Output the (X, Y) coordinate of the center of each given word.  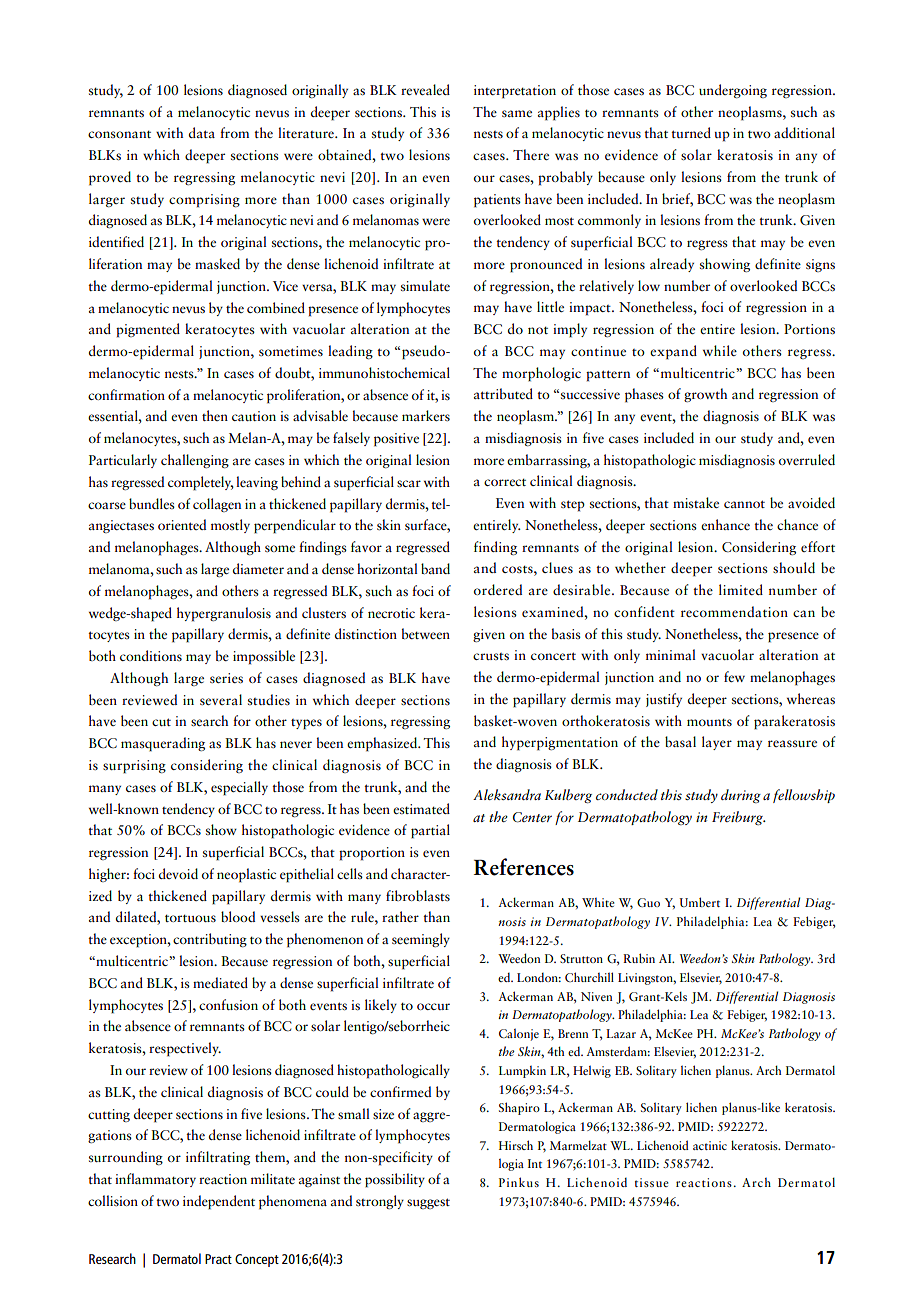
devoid (178, 873)
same (517, 113)
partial (430, 831)
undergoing (733, 91)
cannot (744, 504)
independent (219, 1202)
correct (505, 482)
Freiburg (738, 818)
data (202, 132)
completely (201, 483)
